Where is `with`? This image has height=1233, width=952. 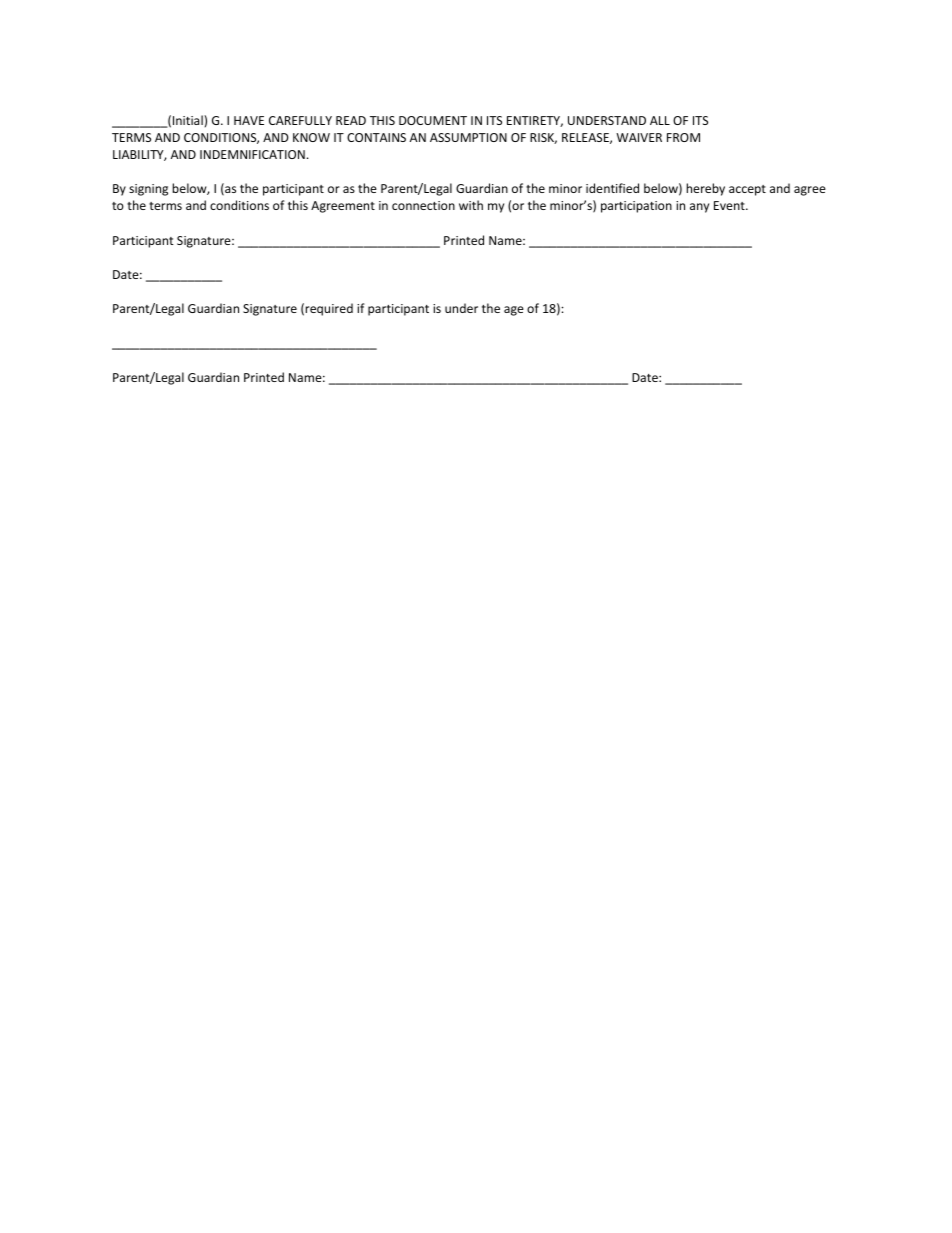 with is located at coordinates (471, 205).
